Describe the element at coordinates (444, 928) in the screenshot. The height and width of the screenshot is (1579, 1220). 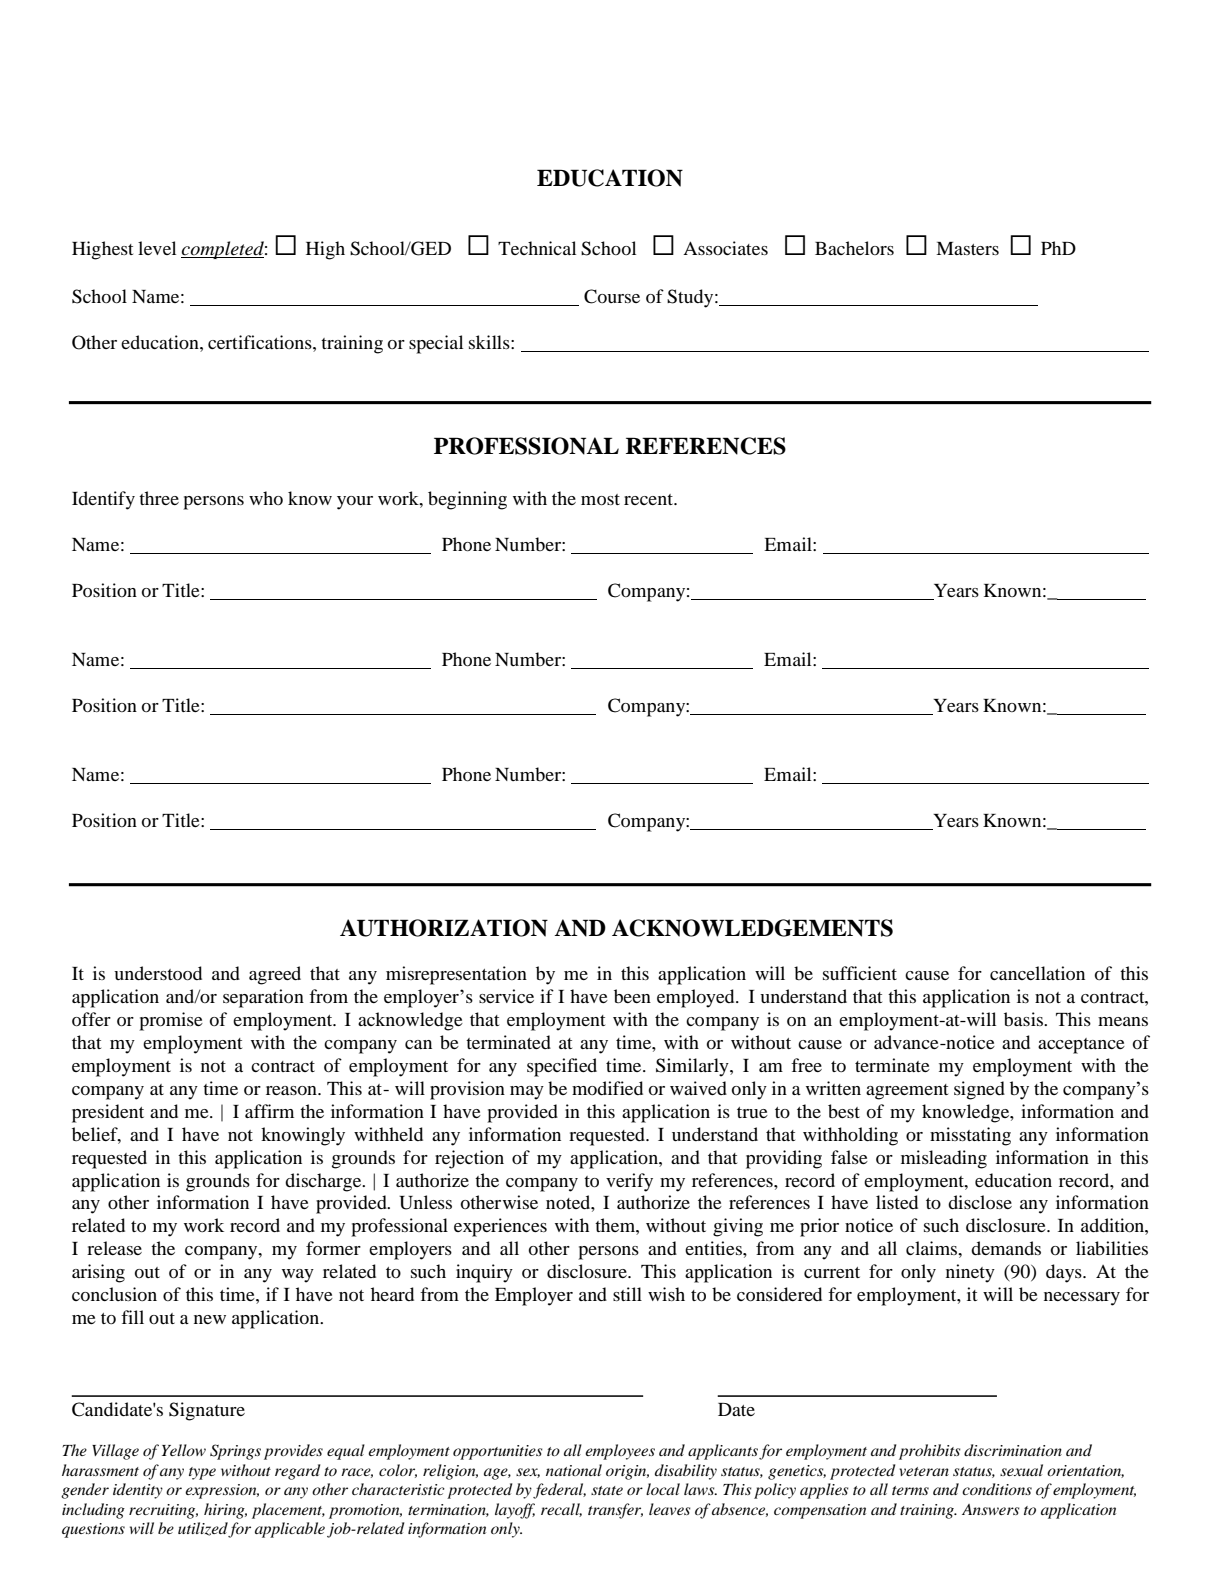
I see `AUTHORIZATION` at that location.
